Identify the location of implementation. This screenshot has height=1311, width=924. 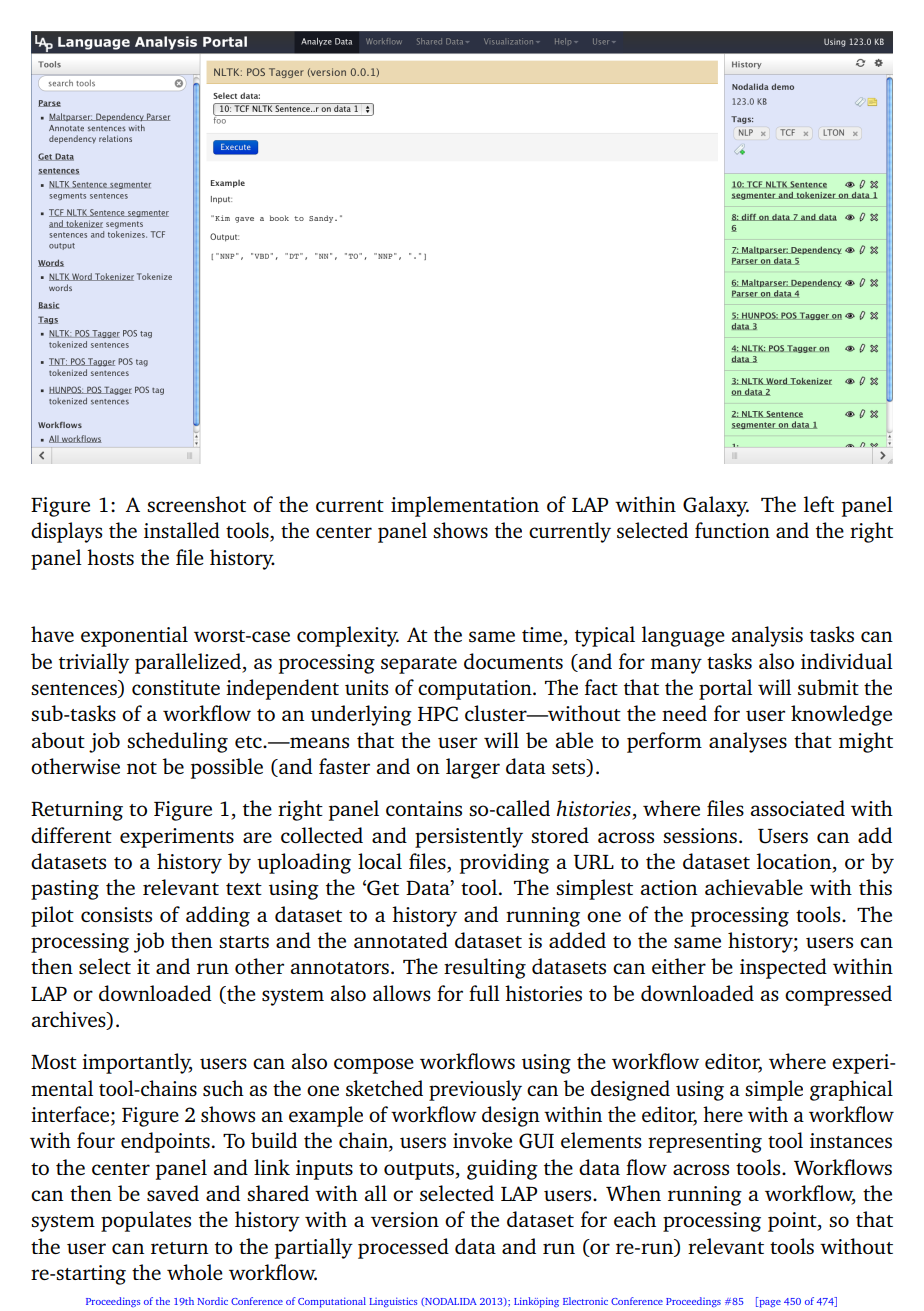
(465, 506).
